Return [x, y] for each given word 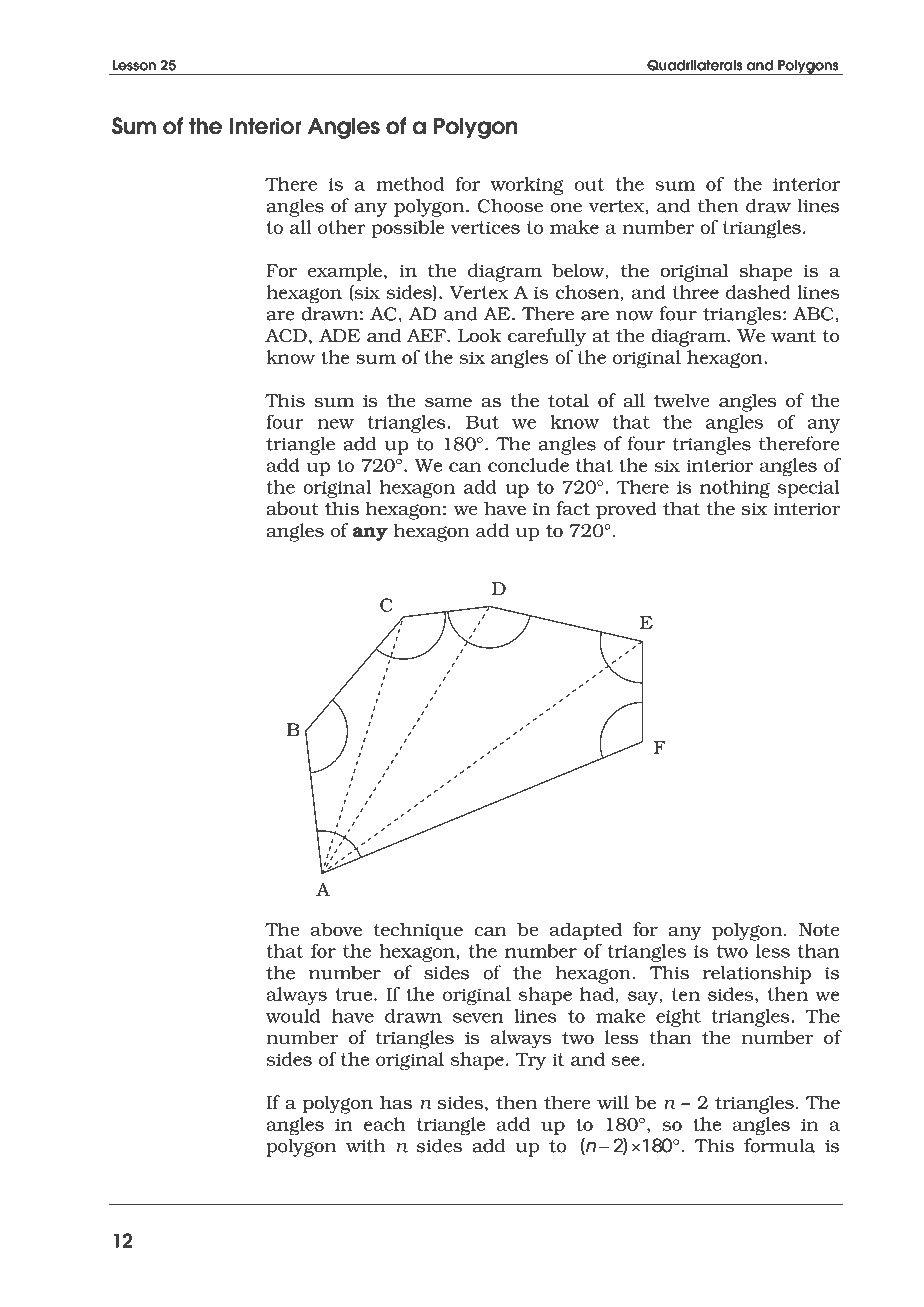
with [365, 1146]
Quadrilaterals [695, 65]
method [410, 184]
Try [531, 1061]
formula [780, 1144]
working [527, 186]
